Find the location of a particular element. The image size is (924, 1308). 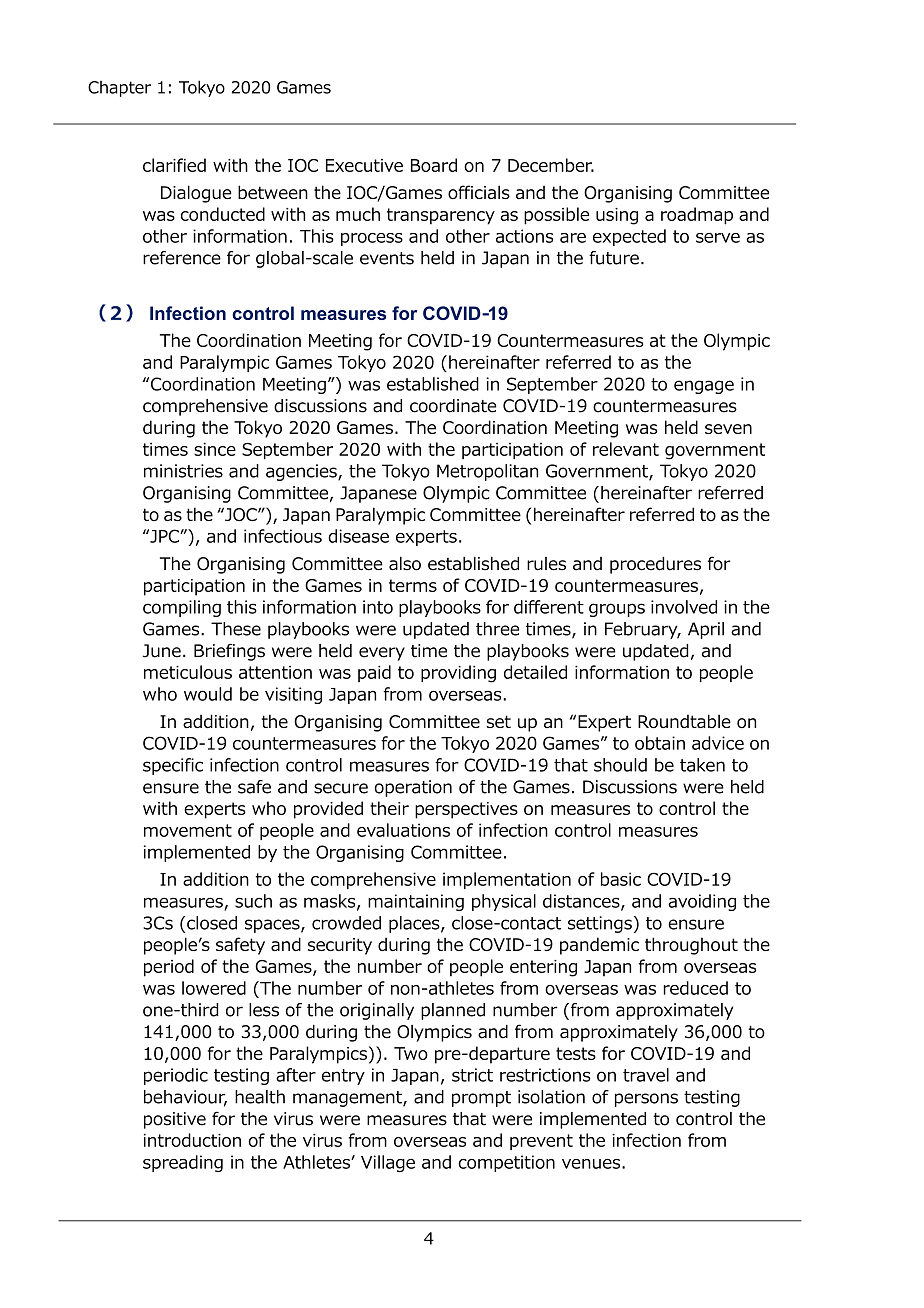

providing is located at coordinates (458, 674).
